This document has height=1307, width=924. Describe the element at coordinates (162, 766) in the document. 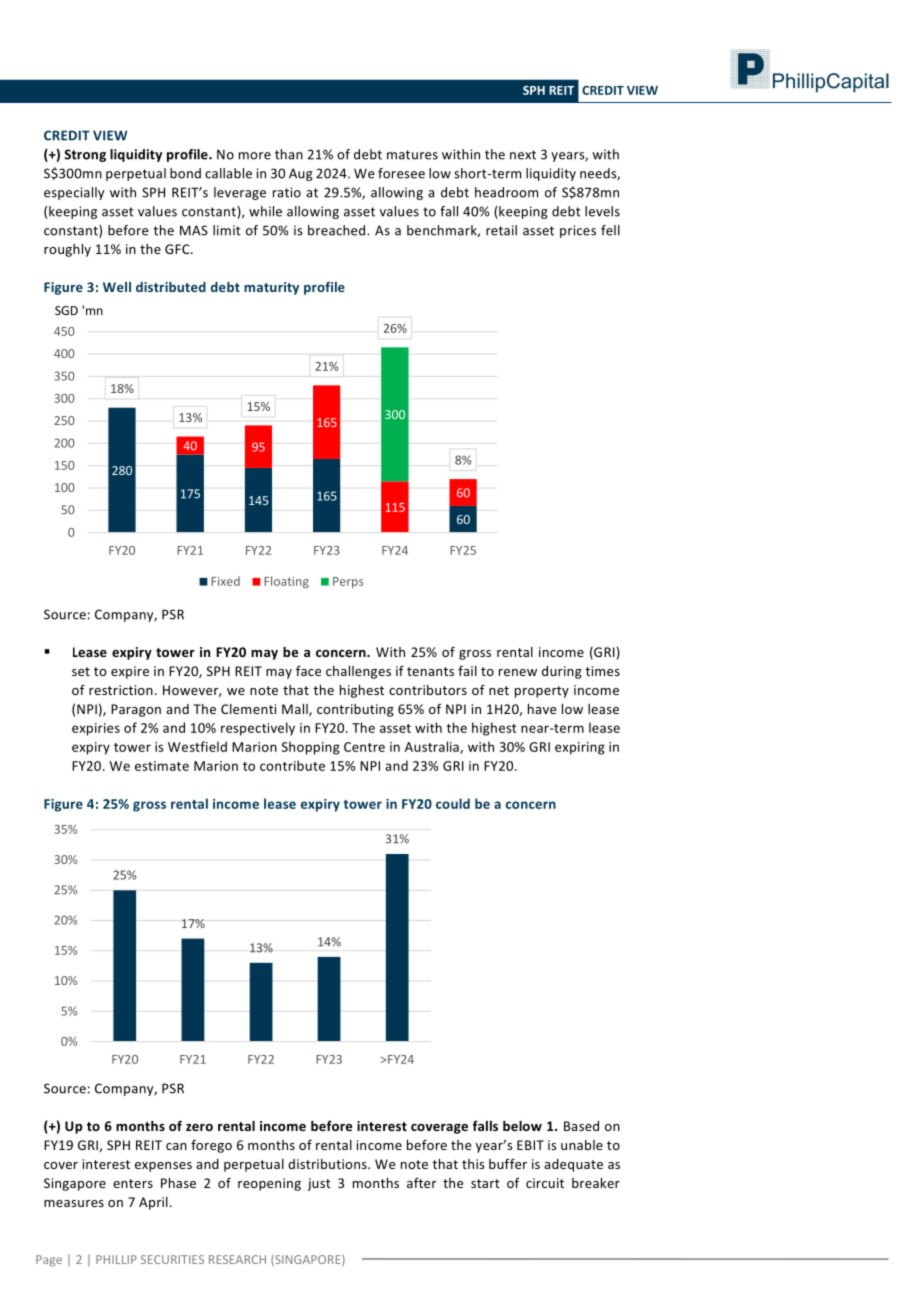

I see `estimate` at that location.
